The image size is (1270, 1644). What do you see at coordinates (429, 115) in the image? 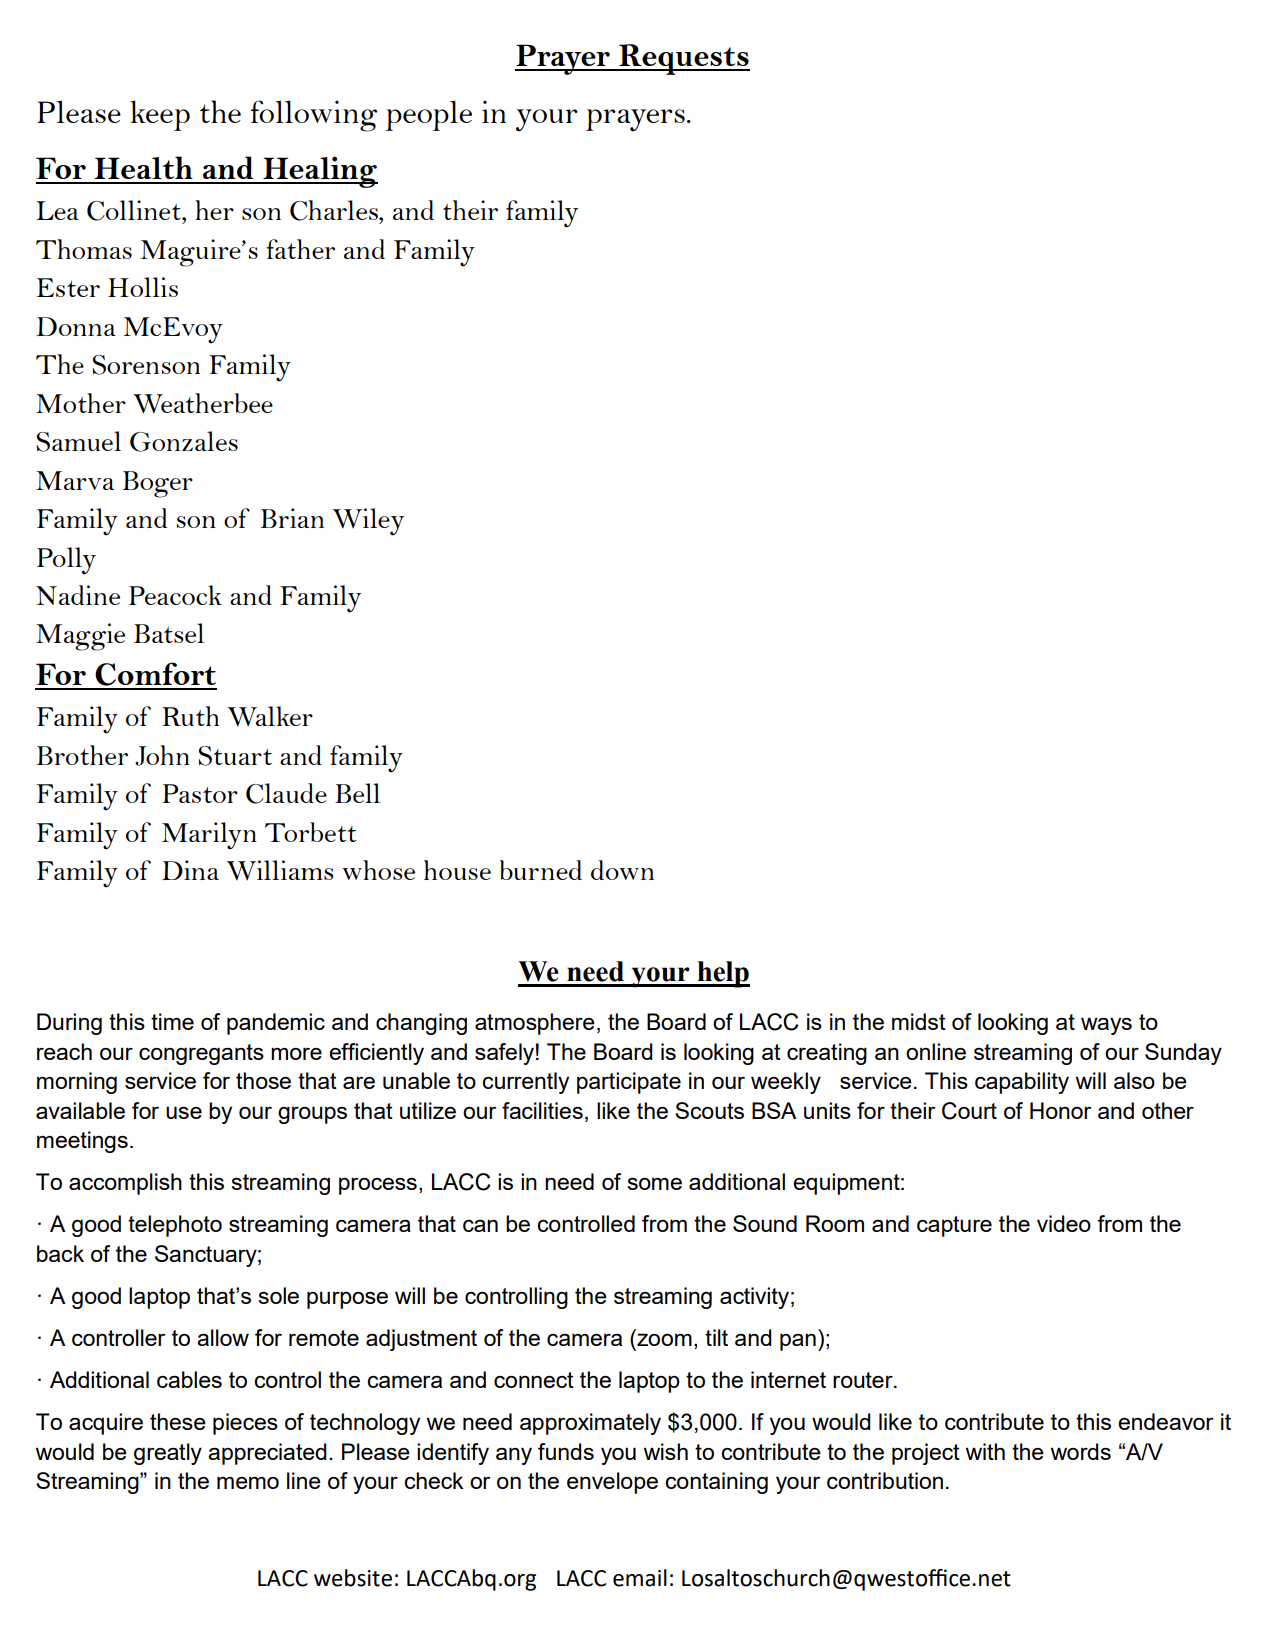
I see `people` at bounding box center [429, 115].
